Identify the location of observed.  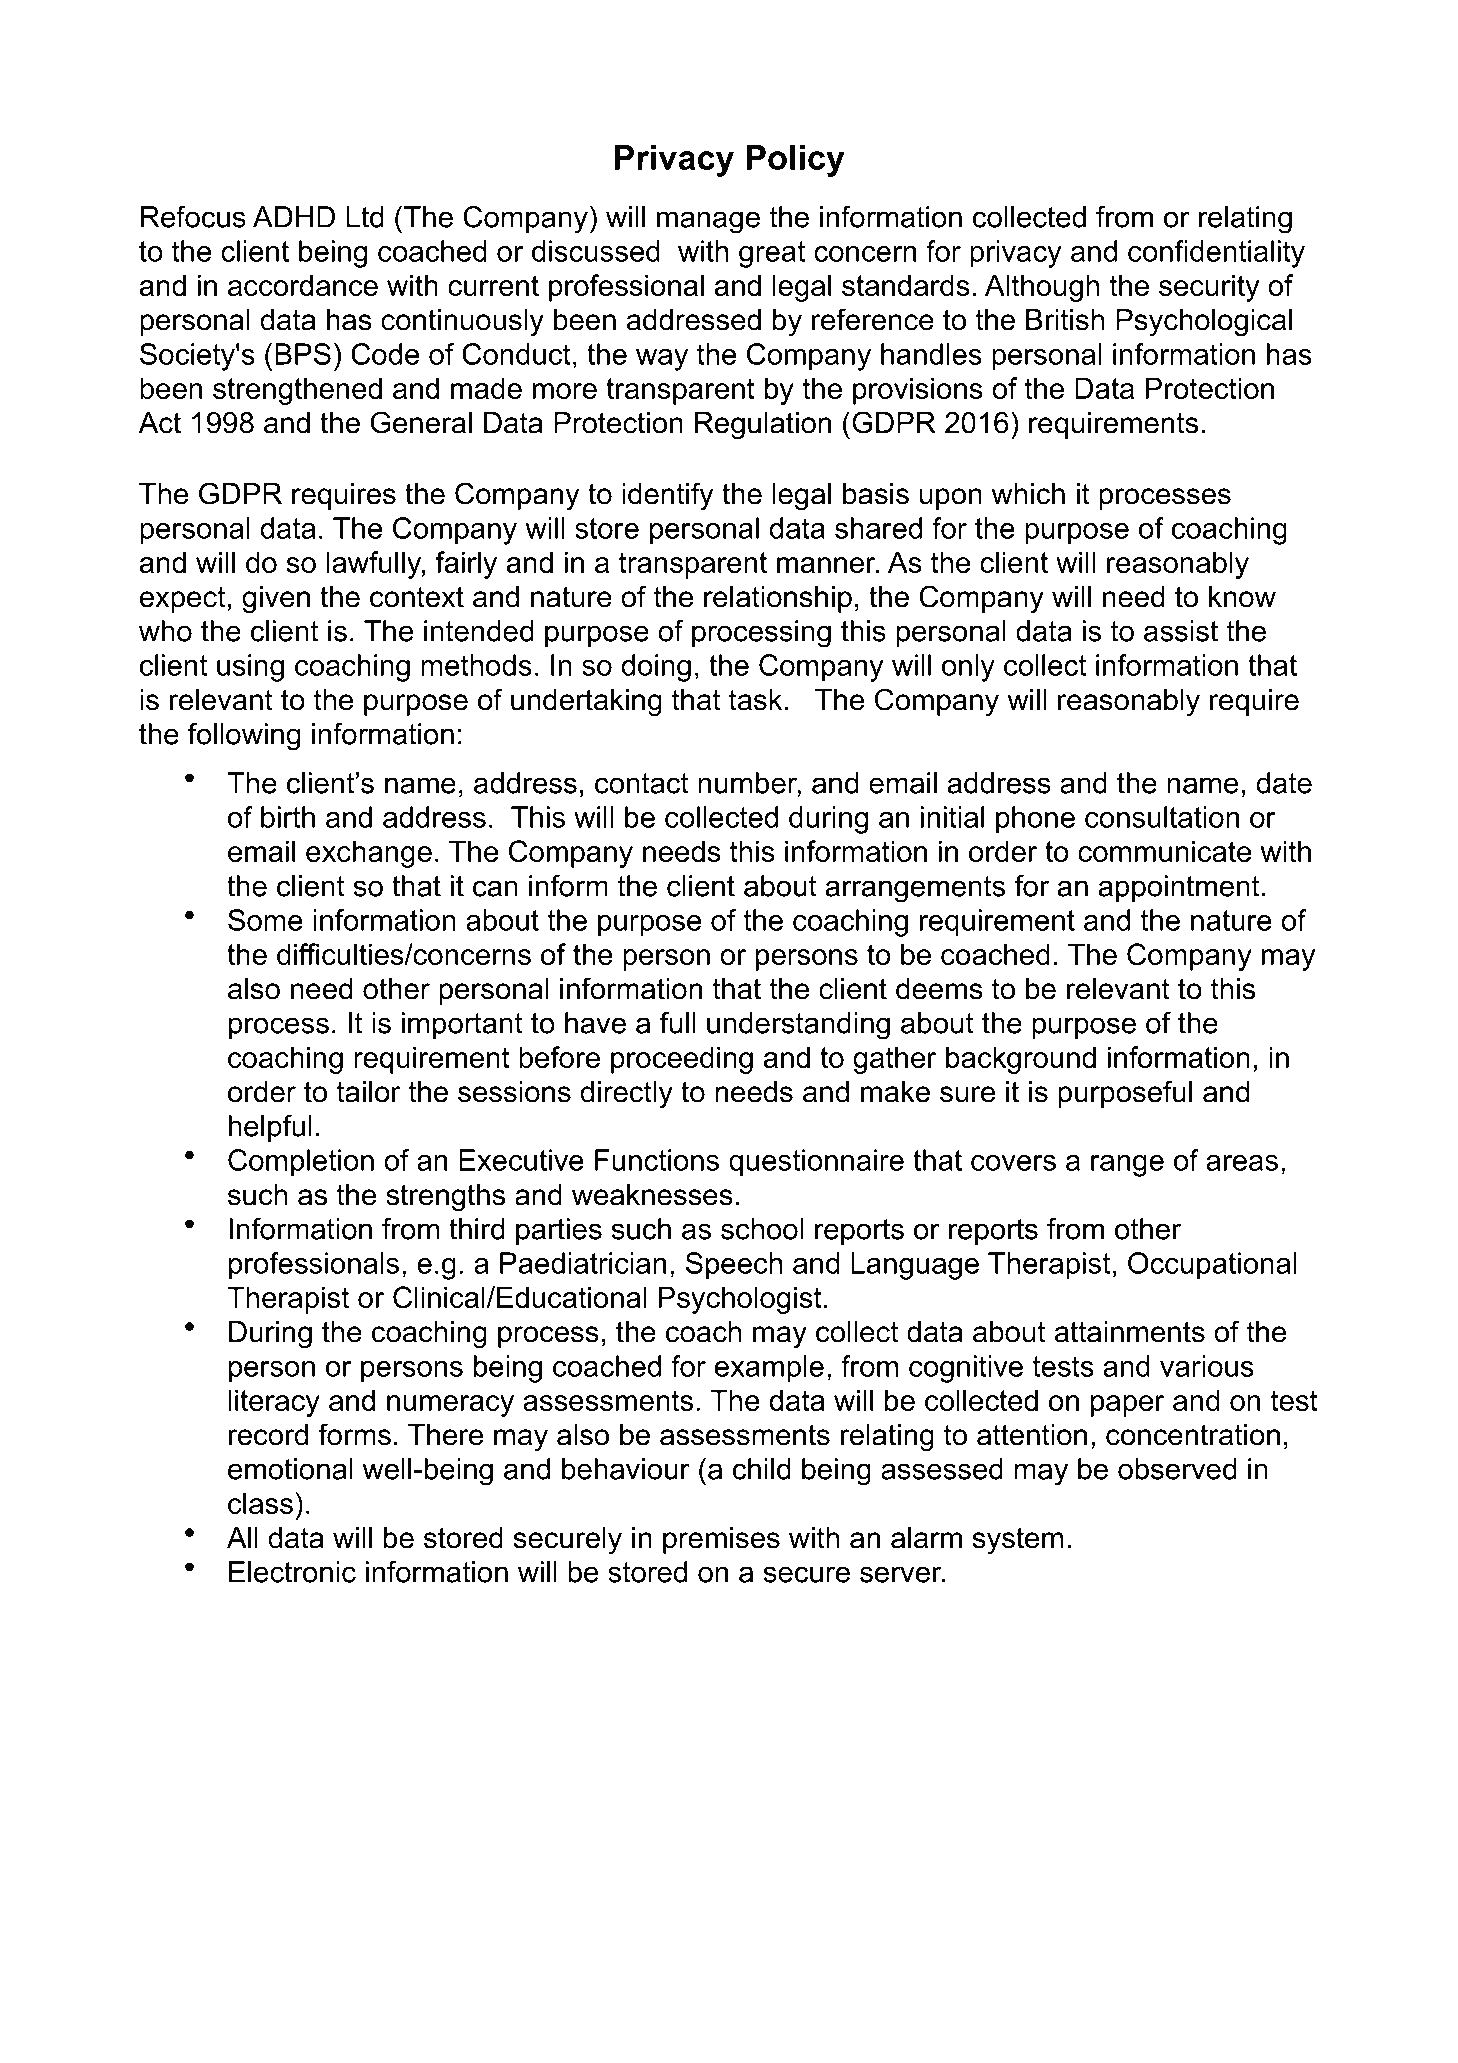
(1177, 1469).
